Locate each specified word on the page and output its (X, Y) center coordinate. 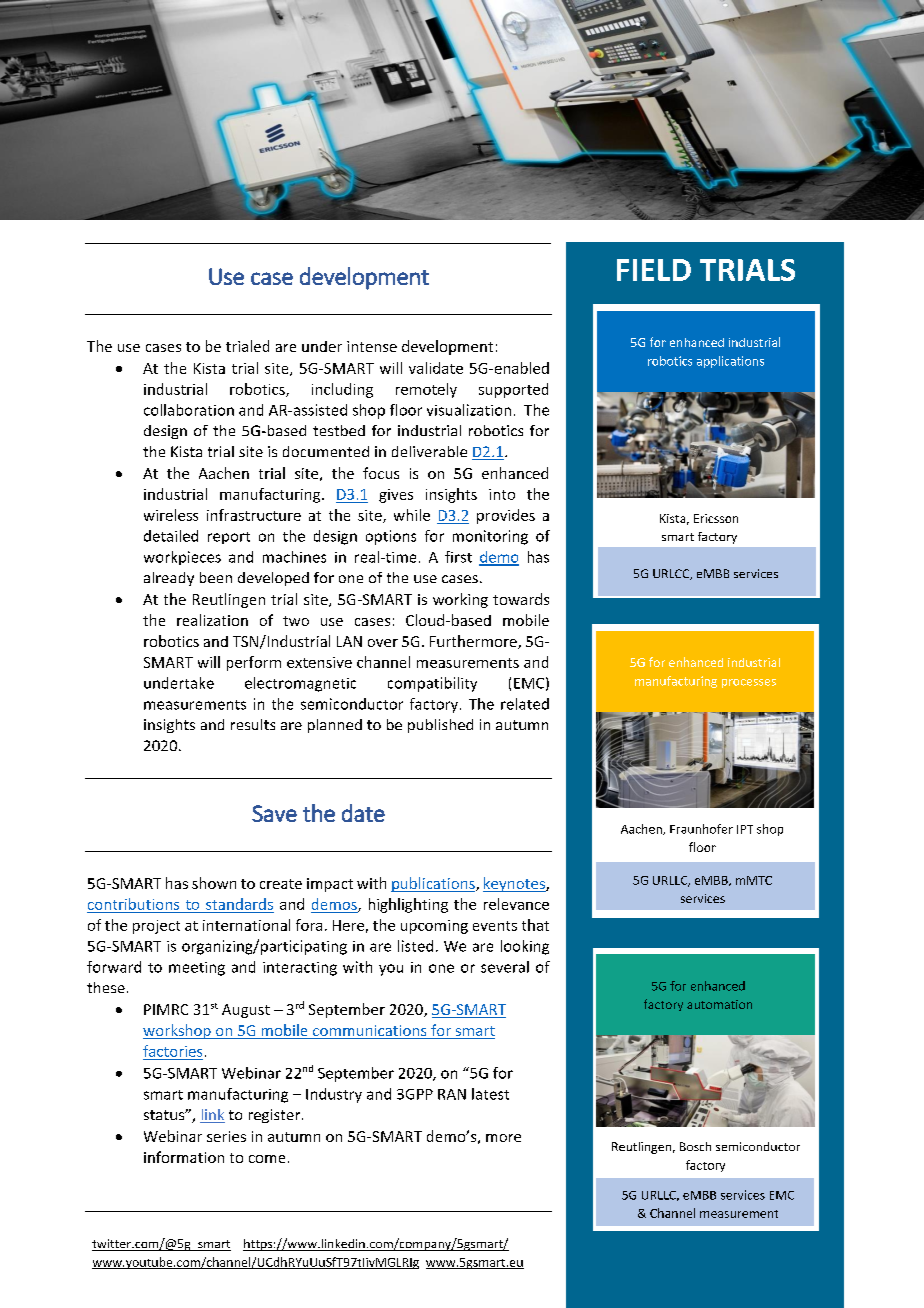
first (458, 557)
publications (434, 884)
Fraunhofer (701, 829)
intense (372, 346)
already (169, 579)
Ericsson (716, 518)
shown (214, 883)
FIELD (654, 270)
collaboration (189, 410)
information (184, 1157)
